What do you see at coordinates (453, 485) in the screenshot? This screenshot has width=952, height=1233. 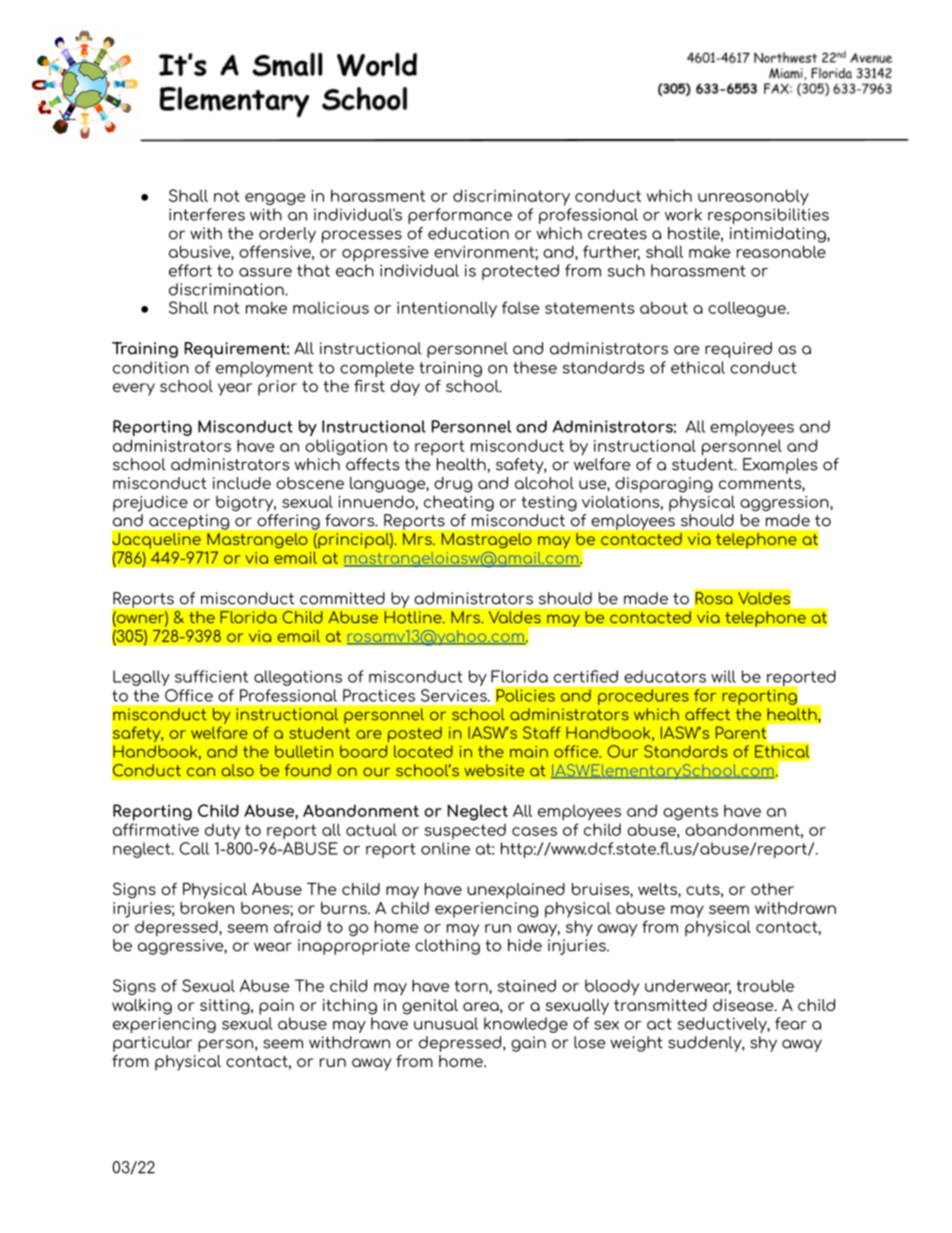 I see `drug` at bounding box center [453, 485].
